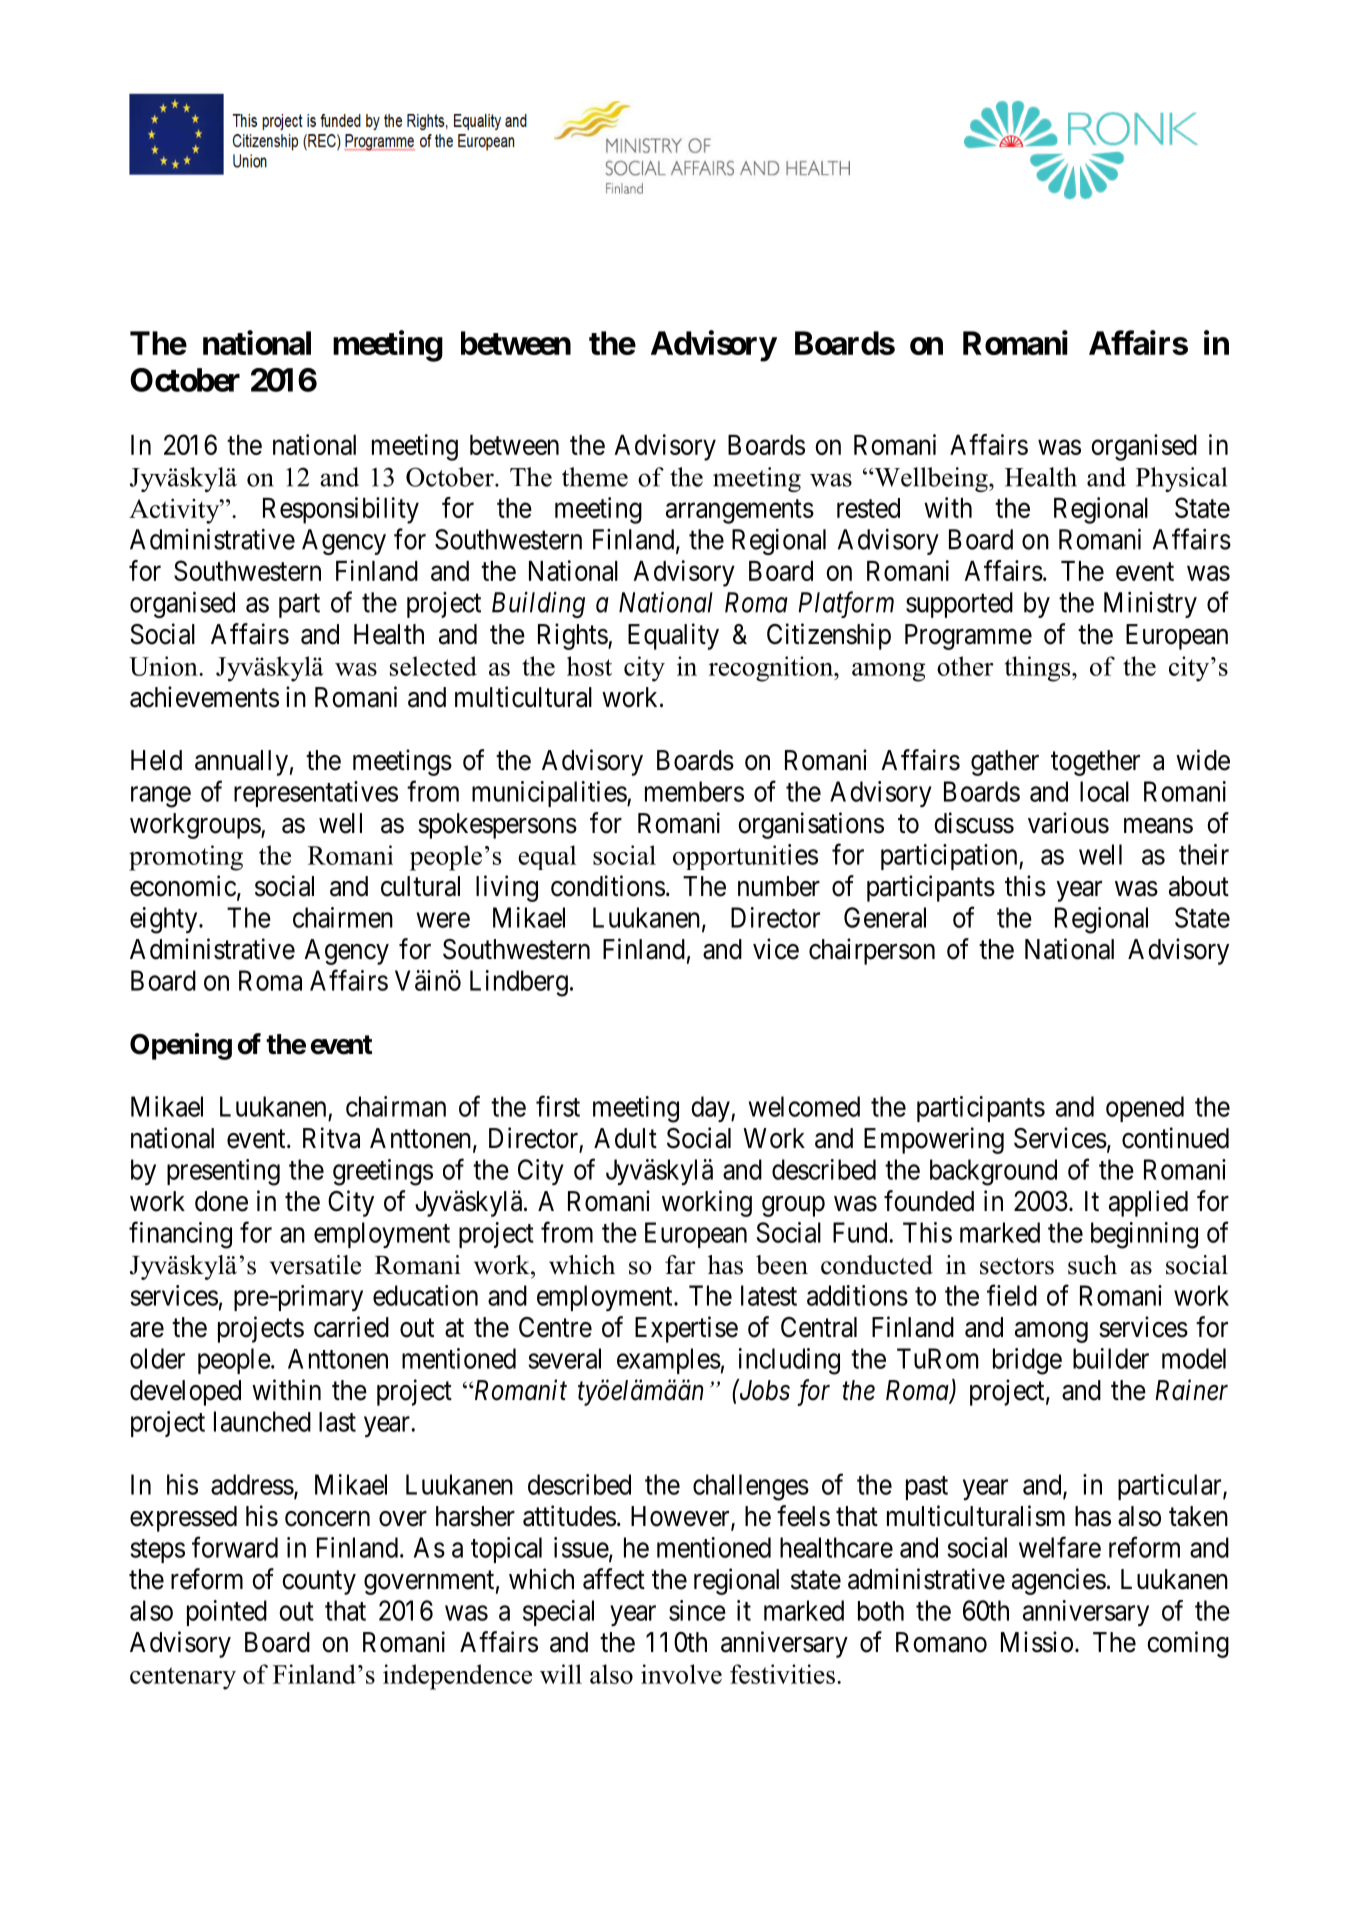 This screenshot has width=1359, height=1922. I want to click on day, so click(711, 1109).
